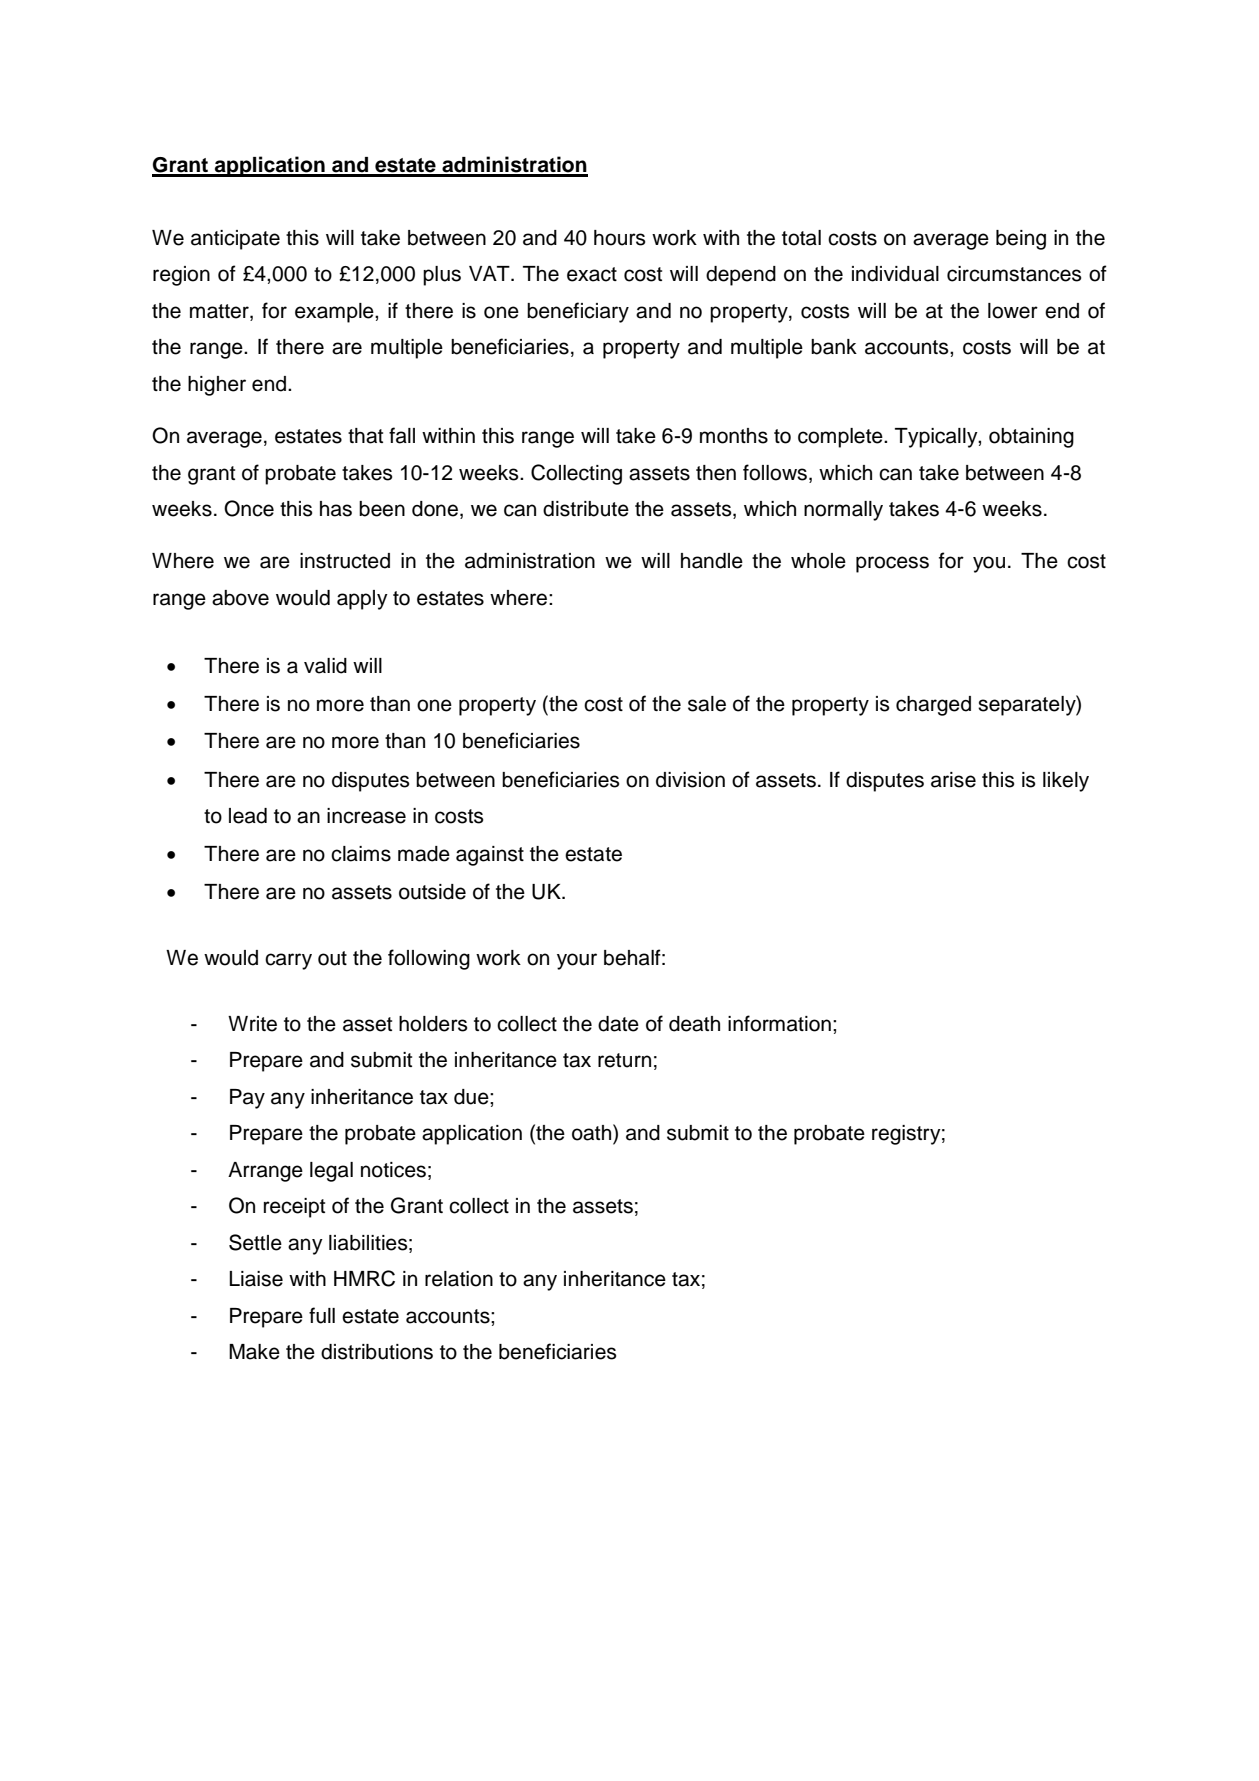 This screenshot has height=1781, width=1259. I want to click on circumstances, so click(1014, 274).
